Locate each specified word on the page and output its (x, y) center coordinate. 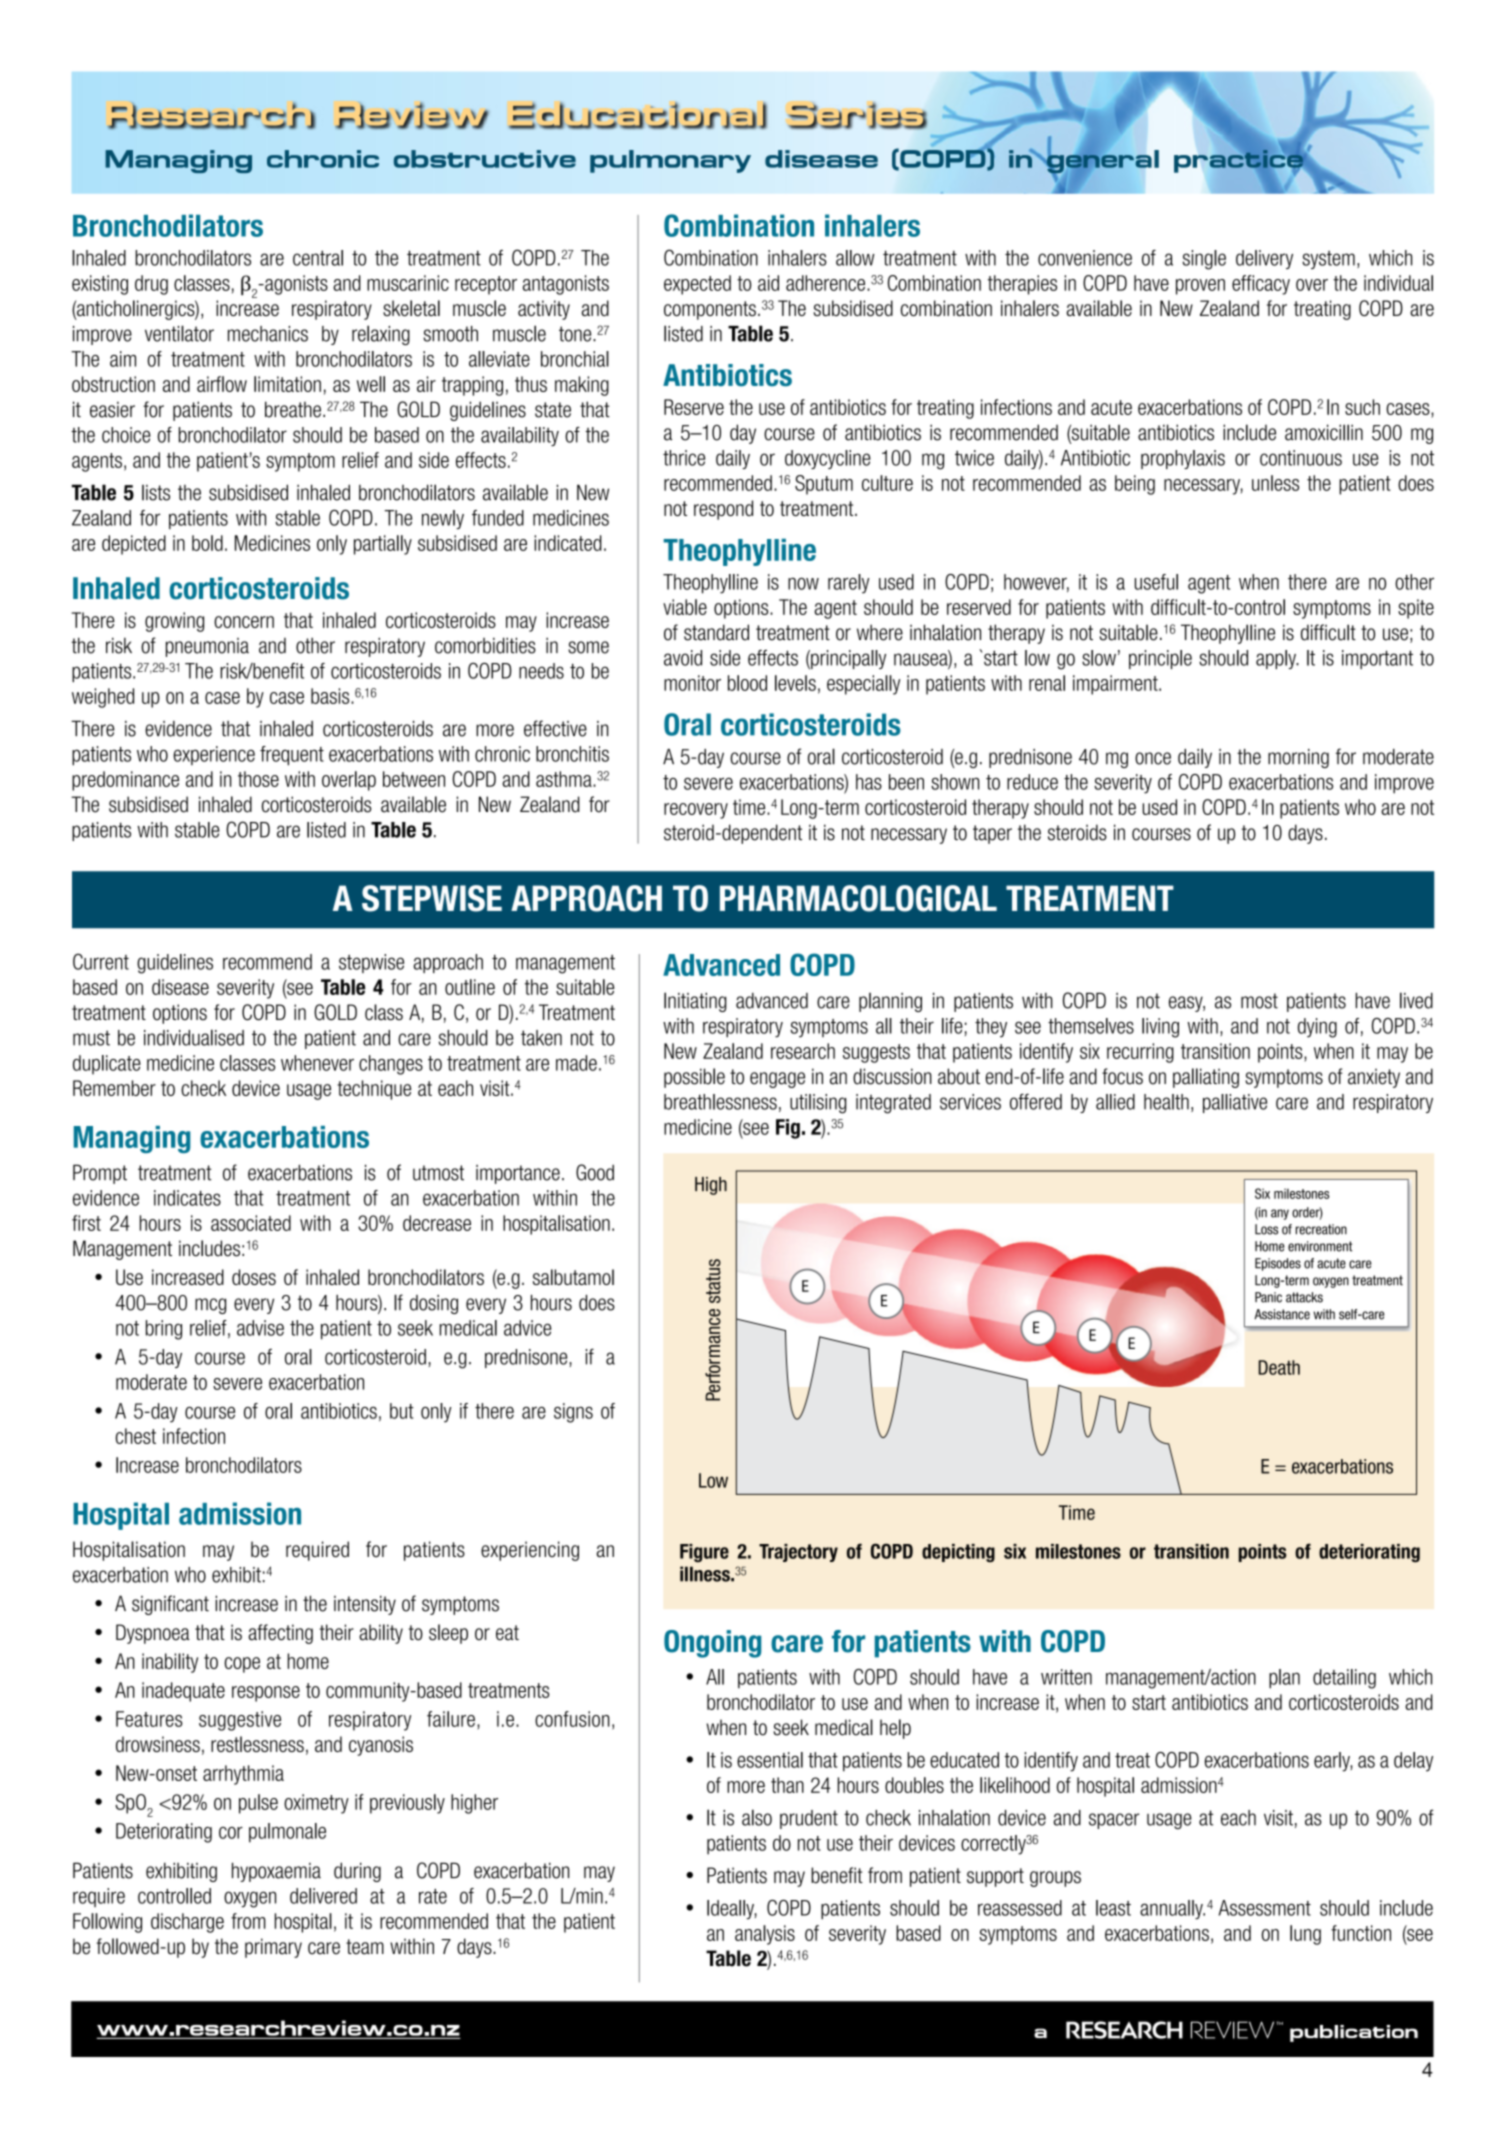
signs (573, 1413)
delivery (1264, 259)
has (869, 782)
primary (273, 1948)
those (258, 779)
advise (260, 1328)
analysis (765, 1935)
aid (768, 283)
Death (1279, 1367)
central (318, 258)
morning (1298, 758)
